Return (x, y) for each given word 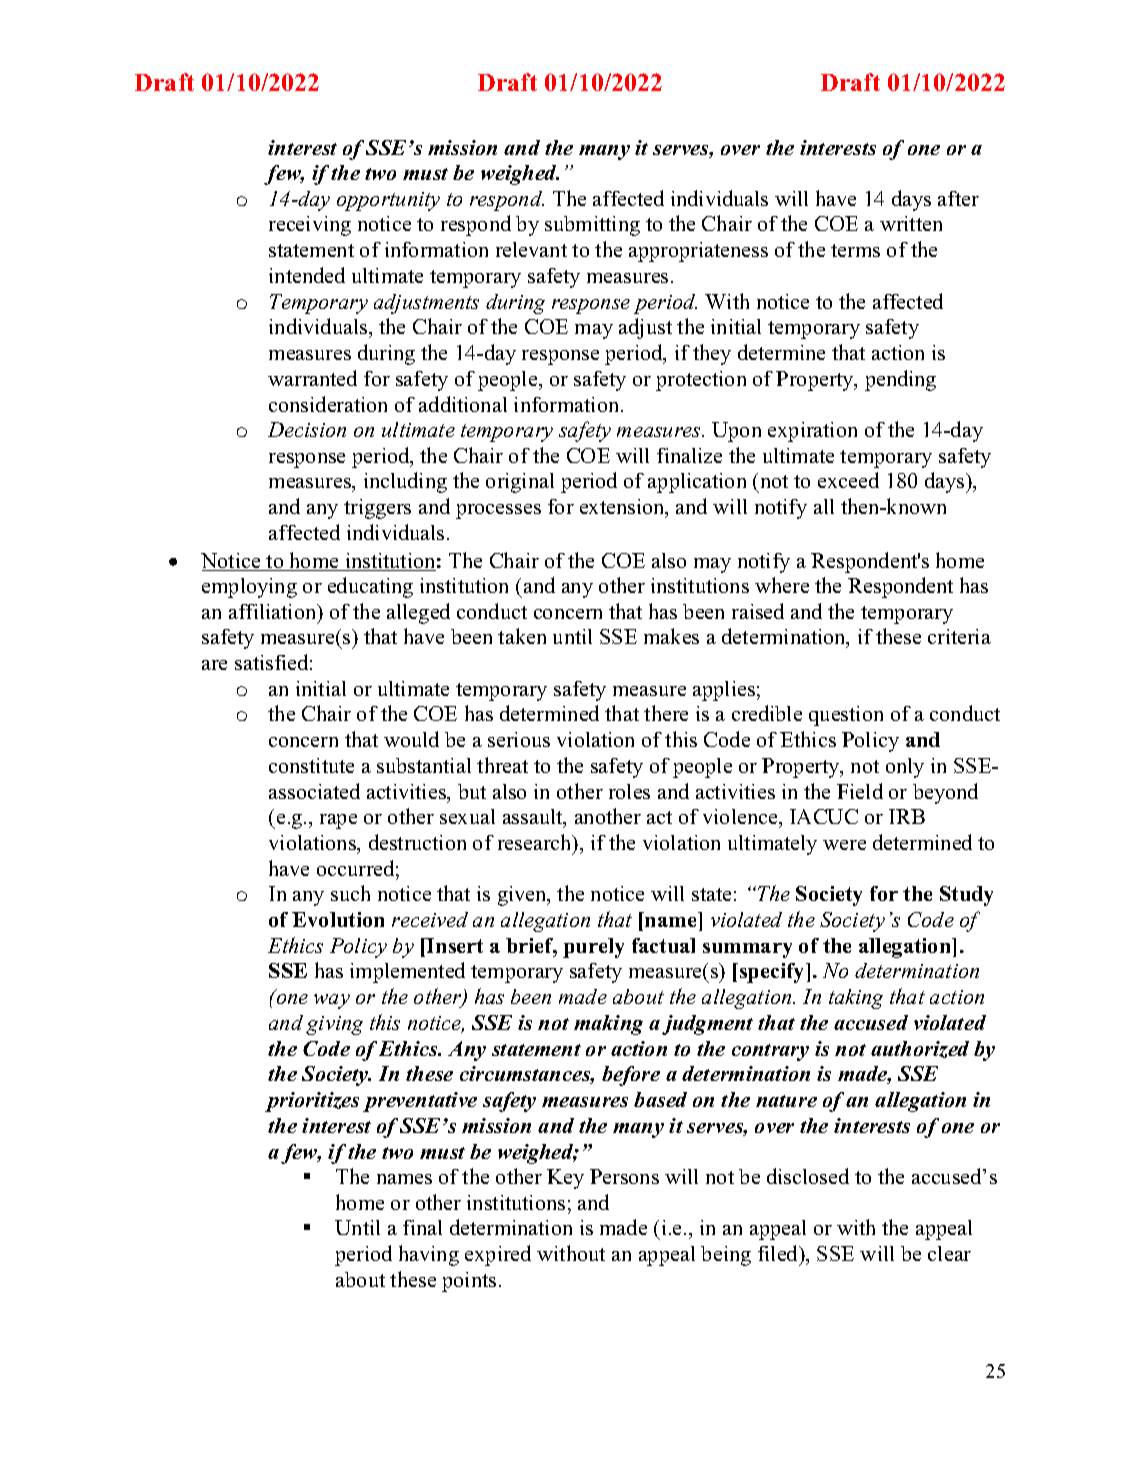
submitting (592, 226)
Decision (307, 429)
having (429, 1255)
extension (623, 508)
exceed (848, 480)
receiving (310, 226)
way (332, 1001)
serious (519, 739)
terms (855, 250)
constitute (311, 765)
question (846, 716)
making (608, 1025)
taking (856, 999)
